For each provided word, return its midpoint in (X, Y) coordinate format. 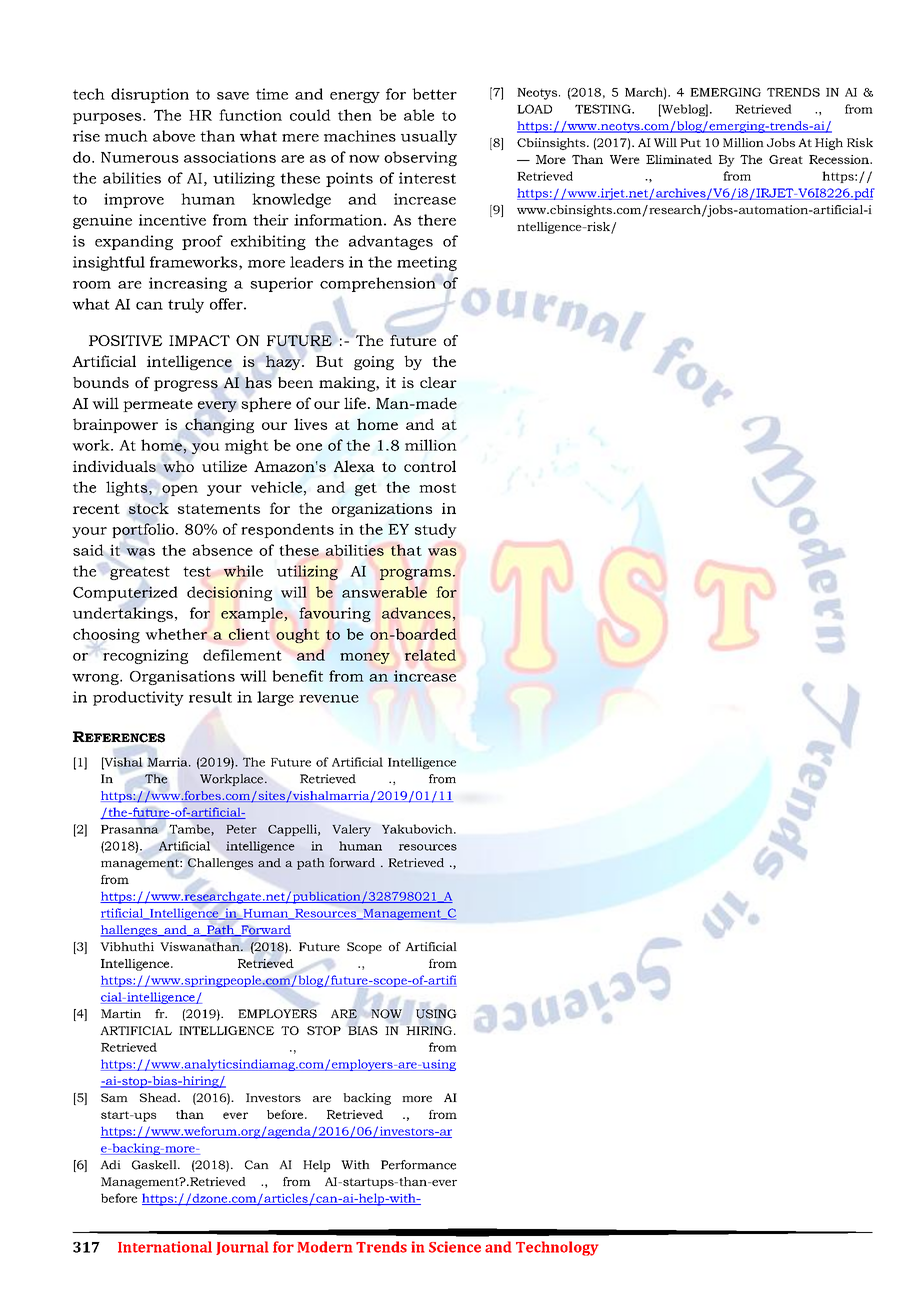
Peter (241, 829)
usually (429, 137)
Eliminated (679, 159)
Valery (351, 830)
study (436, 530)
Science (455, 1247)
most (437, 488)
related (430, 655)
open (180, 490)
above (174, 136)
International (165, 1247)
